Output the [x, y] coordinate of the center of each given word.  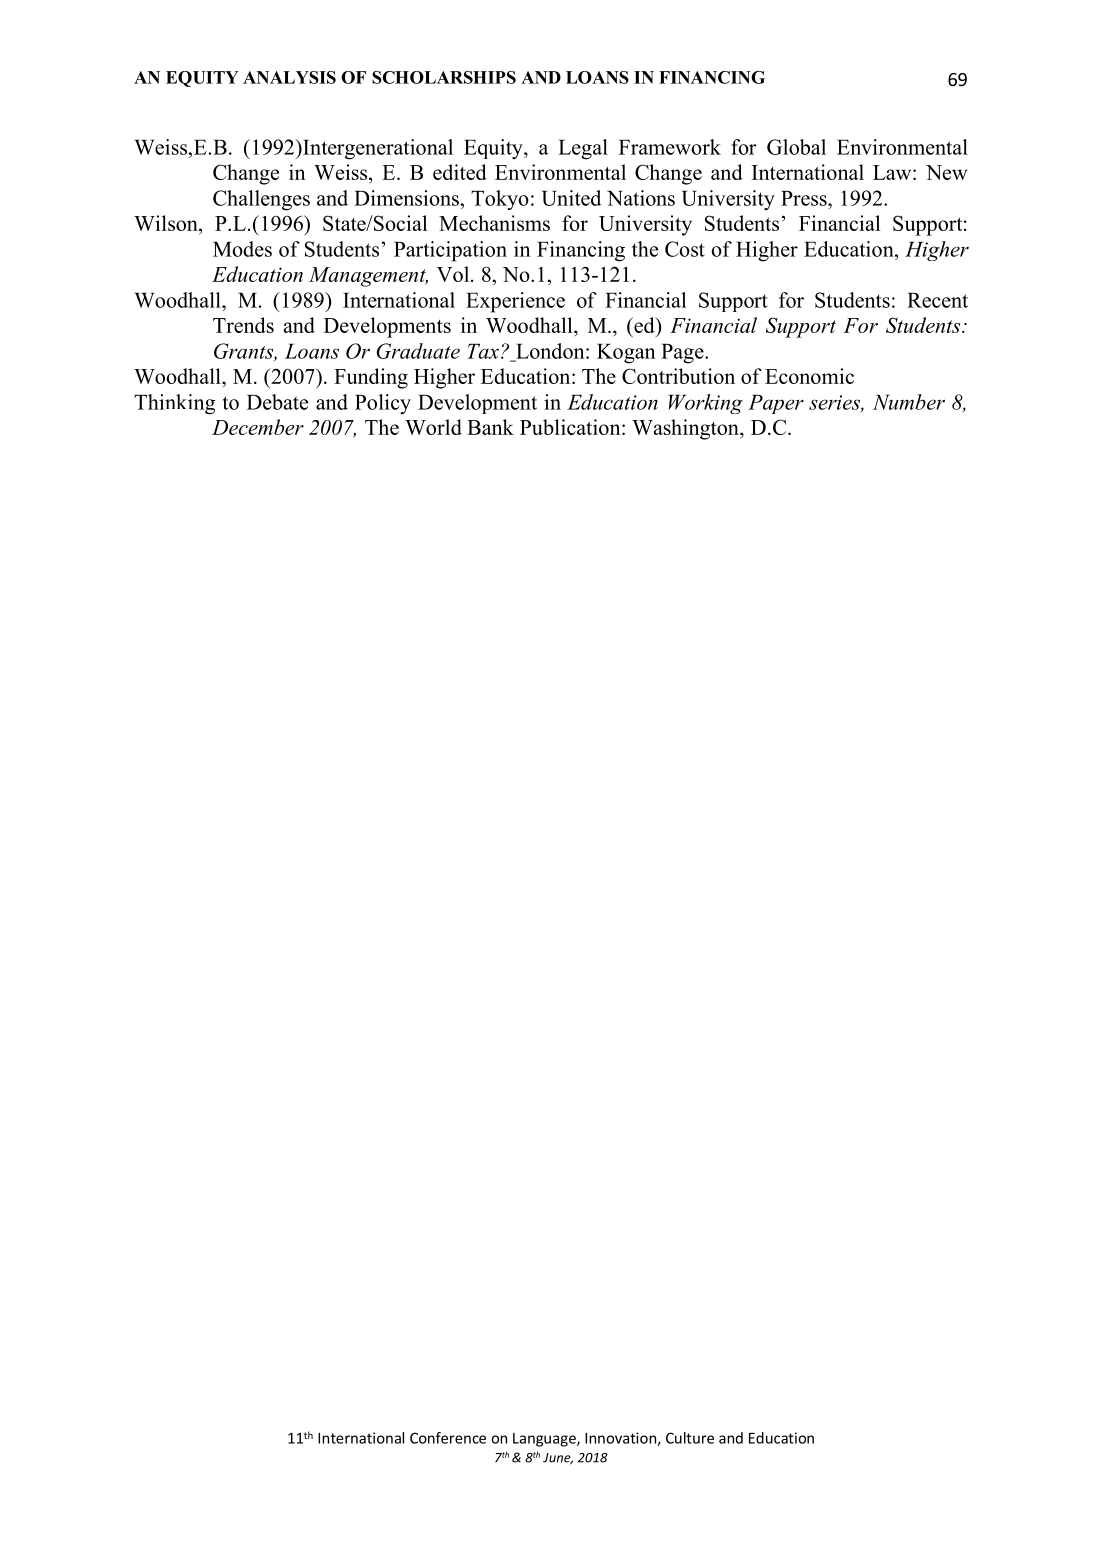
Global [796, 147]
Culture [690, 1438]
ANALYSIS [289, 77]
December [258, 427]
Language [545, 1440]
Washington [686, 429]
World [433, 427]
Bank [490, 427]
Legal [583, 149]
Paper [776, 404]
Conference [448, 1438]
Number [909, 402]
